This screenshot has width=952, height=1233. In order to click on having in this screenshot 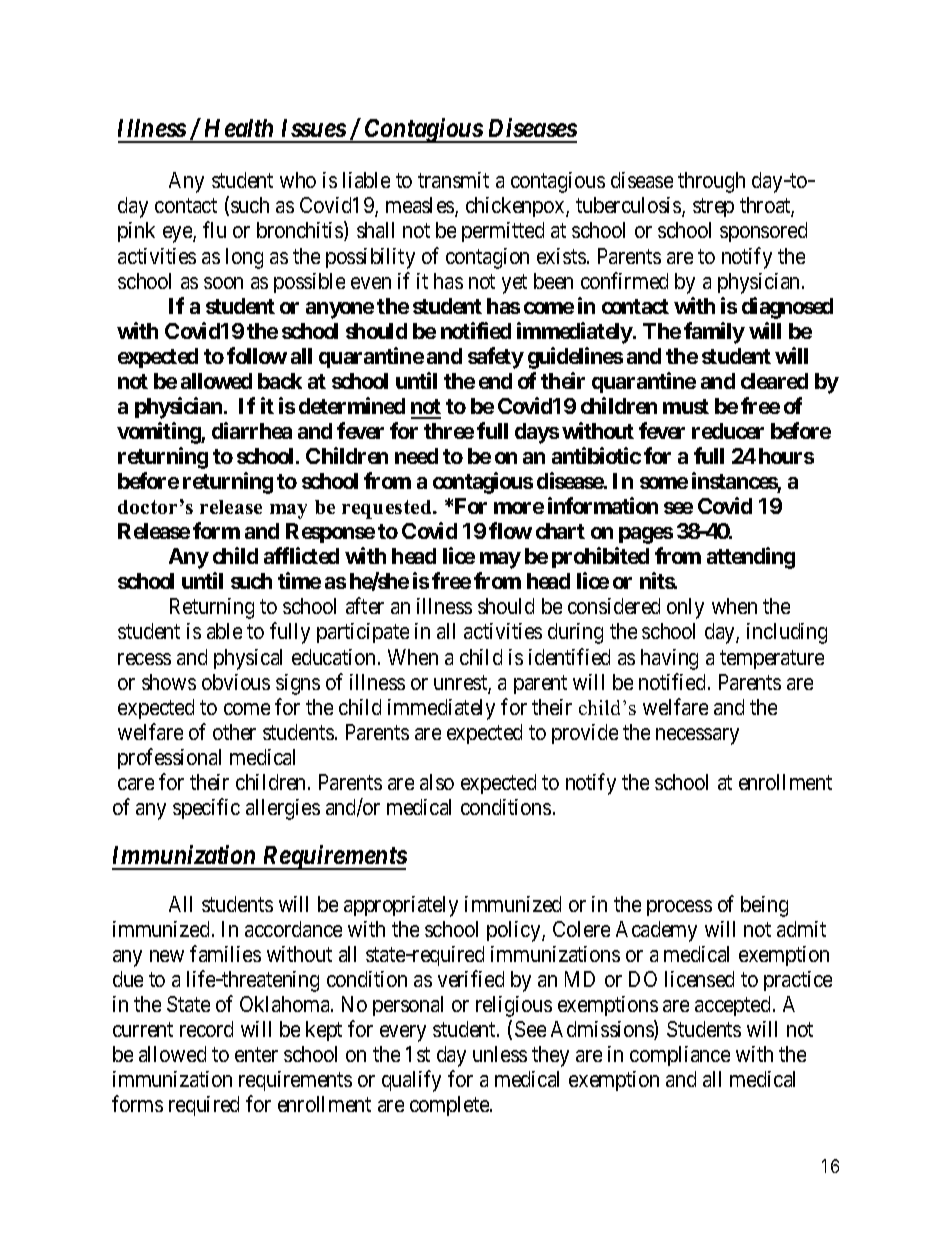, I will do `click(669, 659)`.
